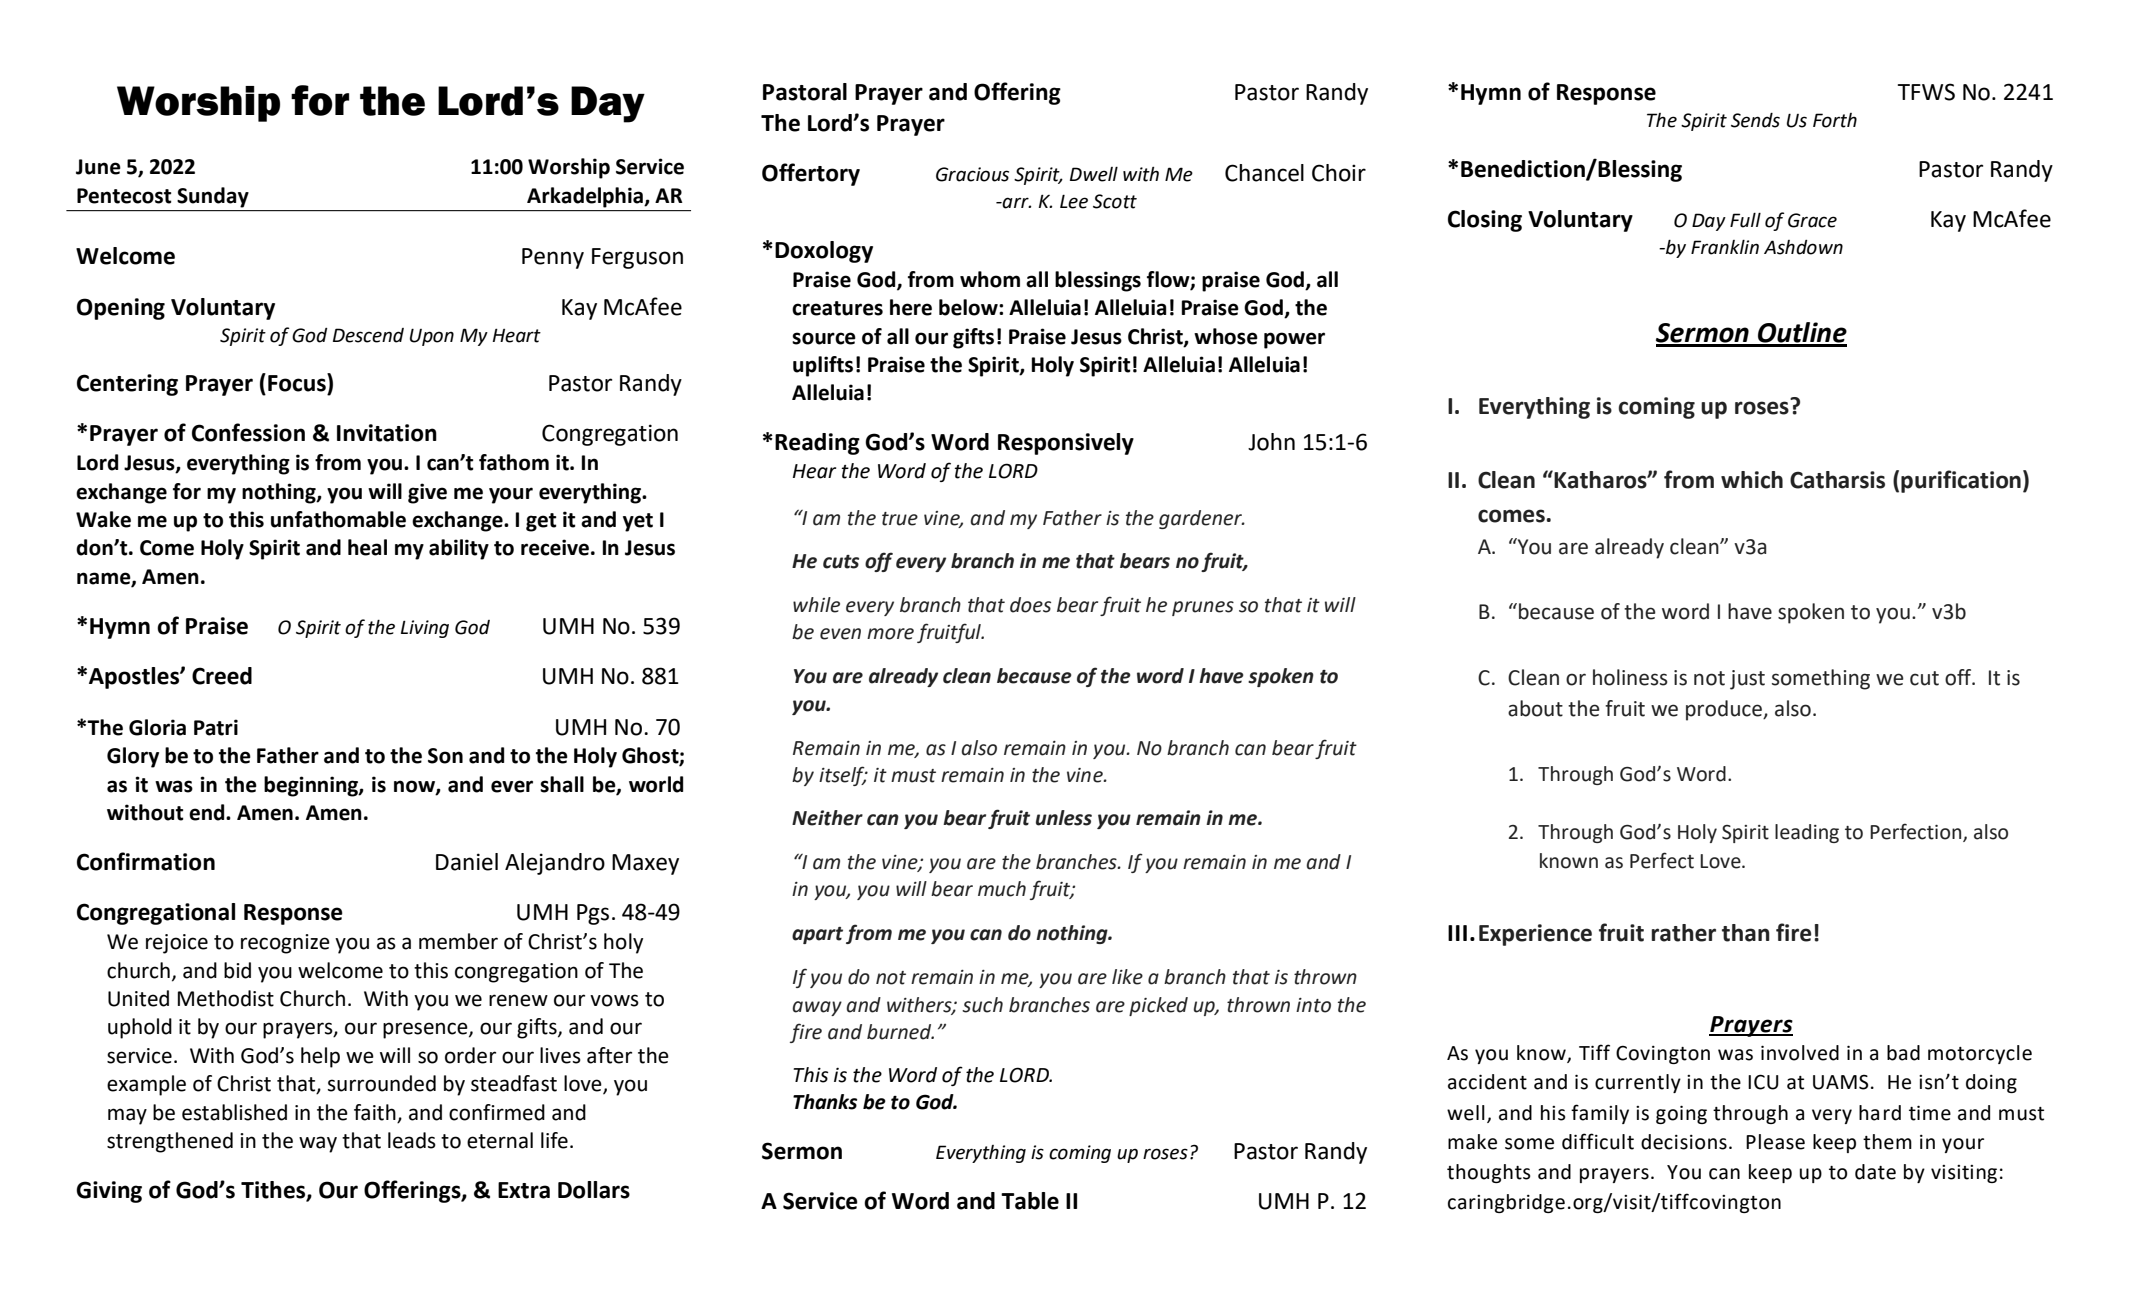 This screenshot has width=2132, height=1294. Describe the element at coordinates (222, 676) in the screenshot. I see `Creed` at that location.
